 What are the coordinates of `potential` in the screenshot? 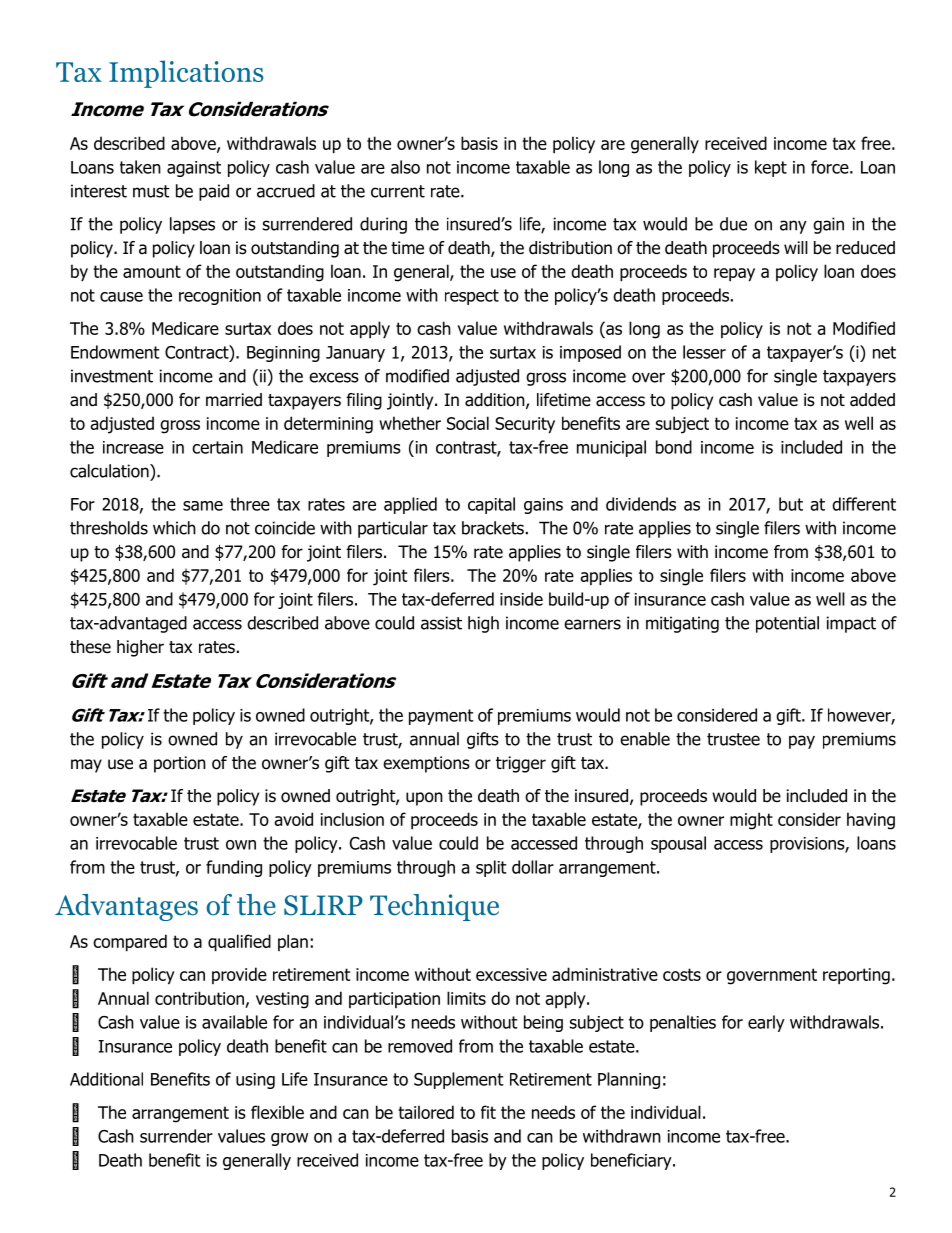 It's located at (787, 624).
